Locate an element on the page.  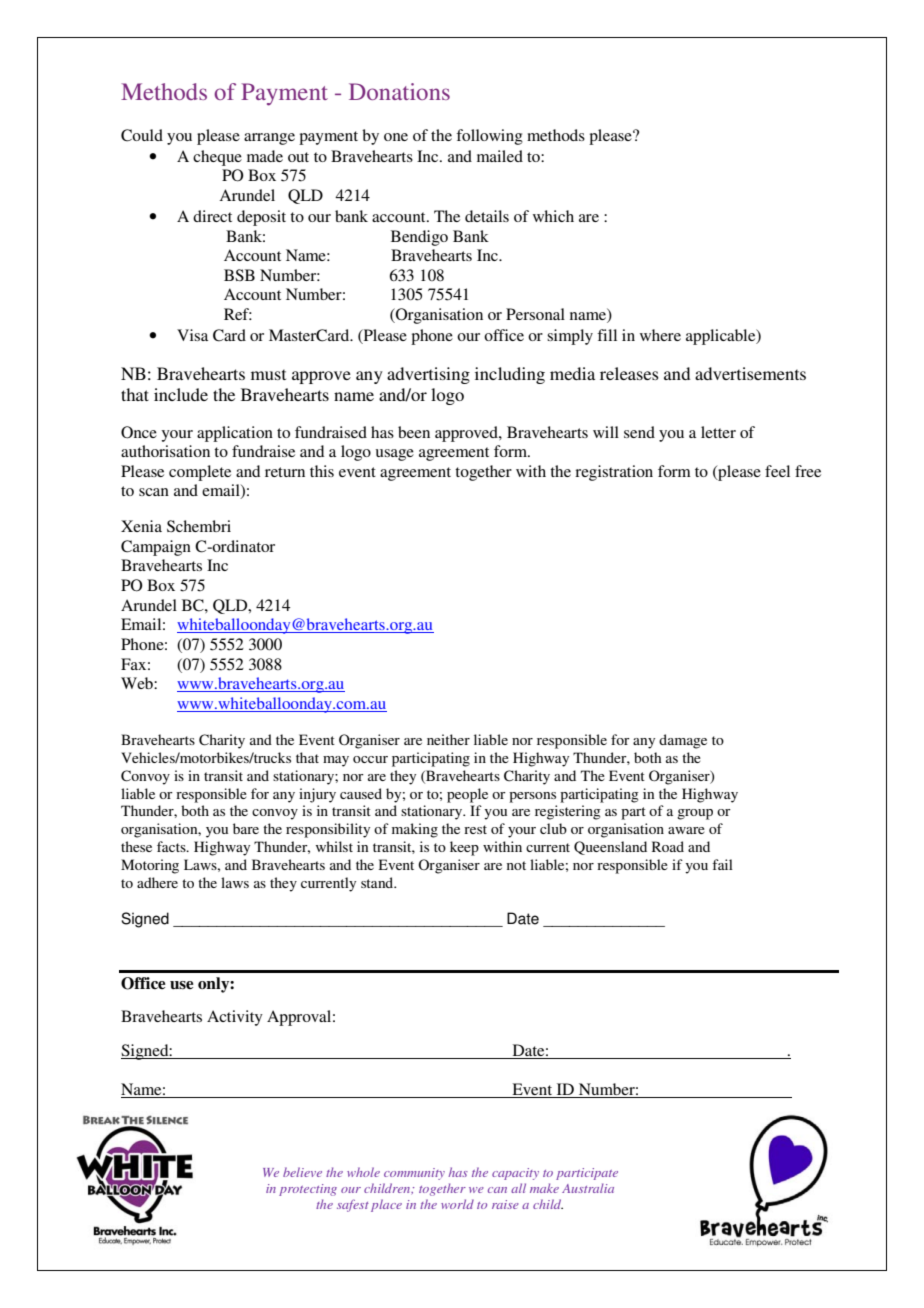
cheque is located at coordinates (217, 158).
